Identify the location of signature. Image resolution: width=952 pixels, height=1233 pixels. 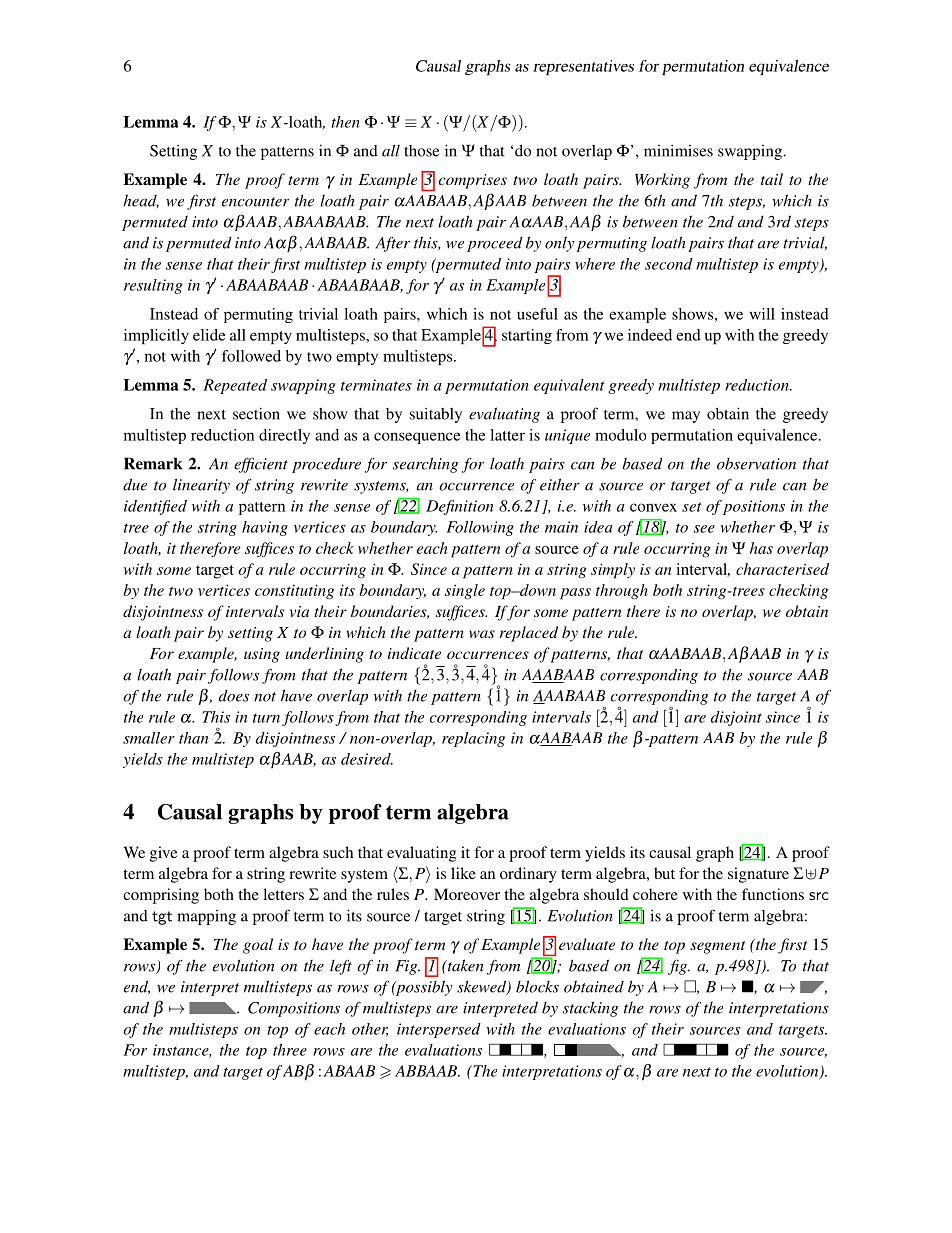
(758, 875).
